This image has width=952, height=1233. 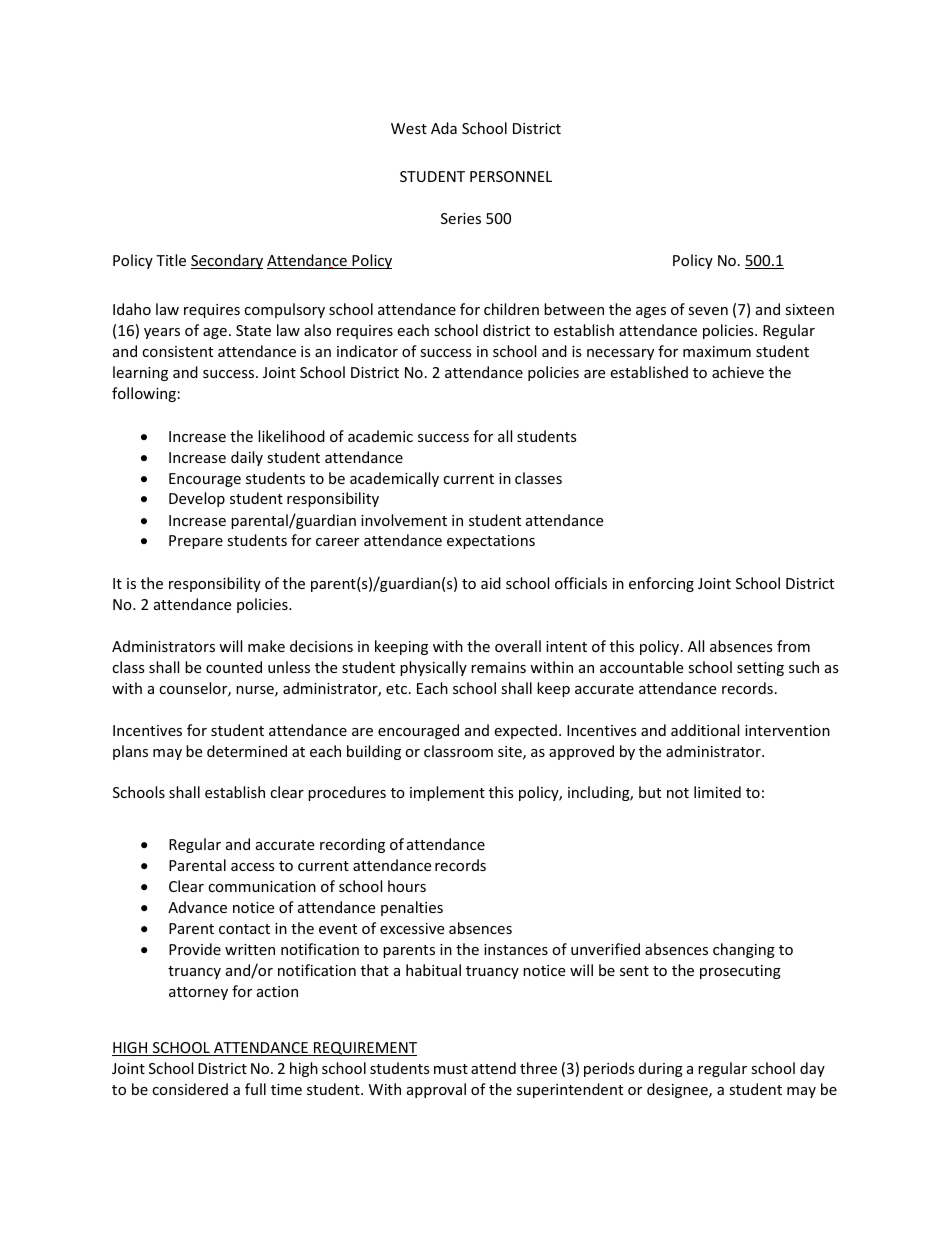 What do you see at coordinates (447, 793) in the image?
I see `implement` at bounding box center [447, 793].
